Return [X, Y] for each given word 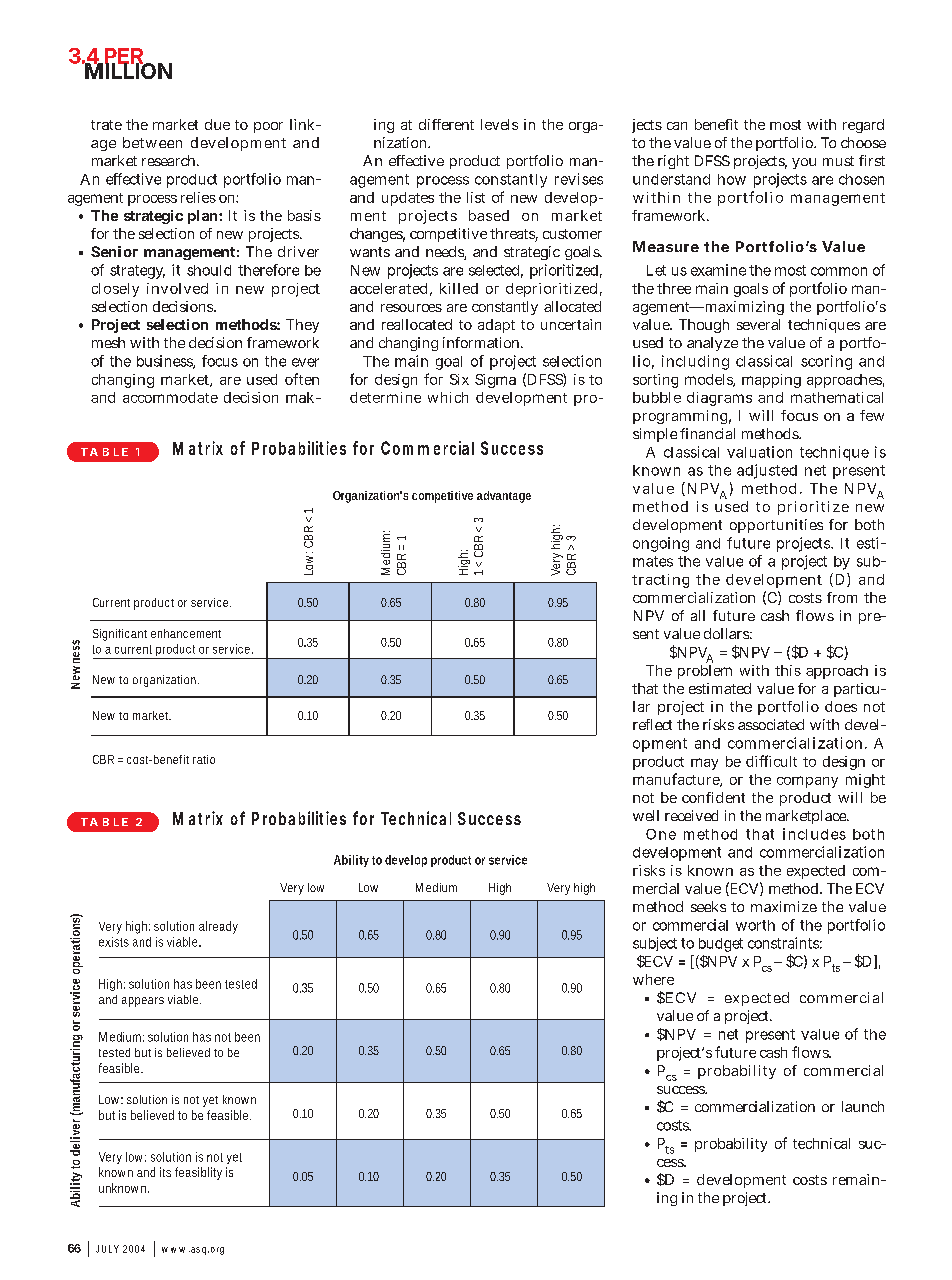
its [165, 1172]
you [804, 163]
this [788, 670]
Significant [120, 635]
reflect [652, 724]
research [168, 160]
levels [499, 124]
